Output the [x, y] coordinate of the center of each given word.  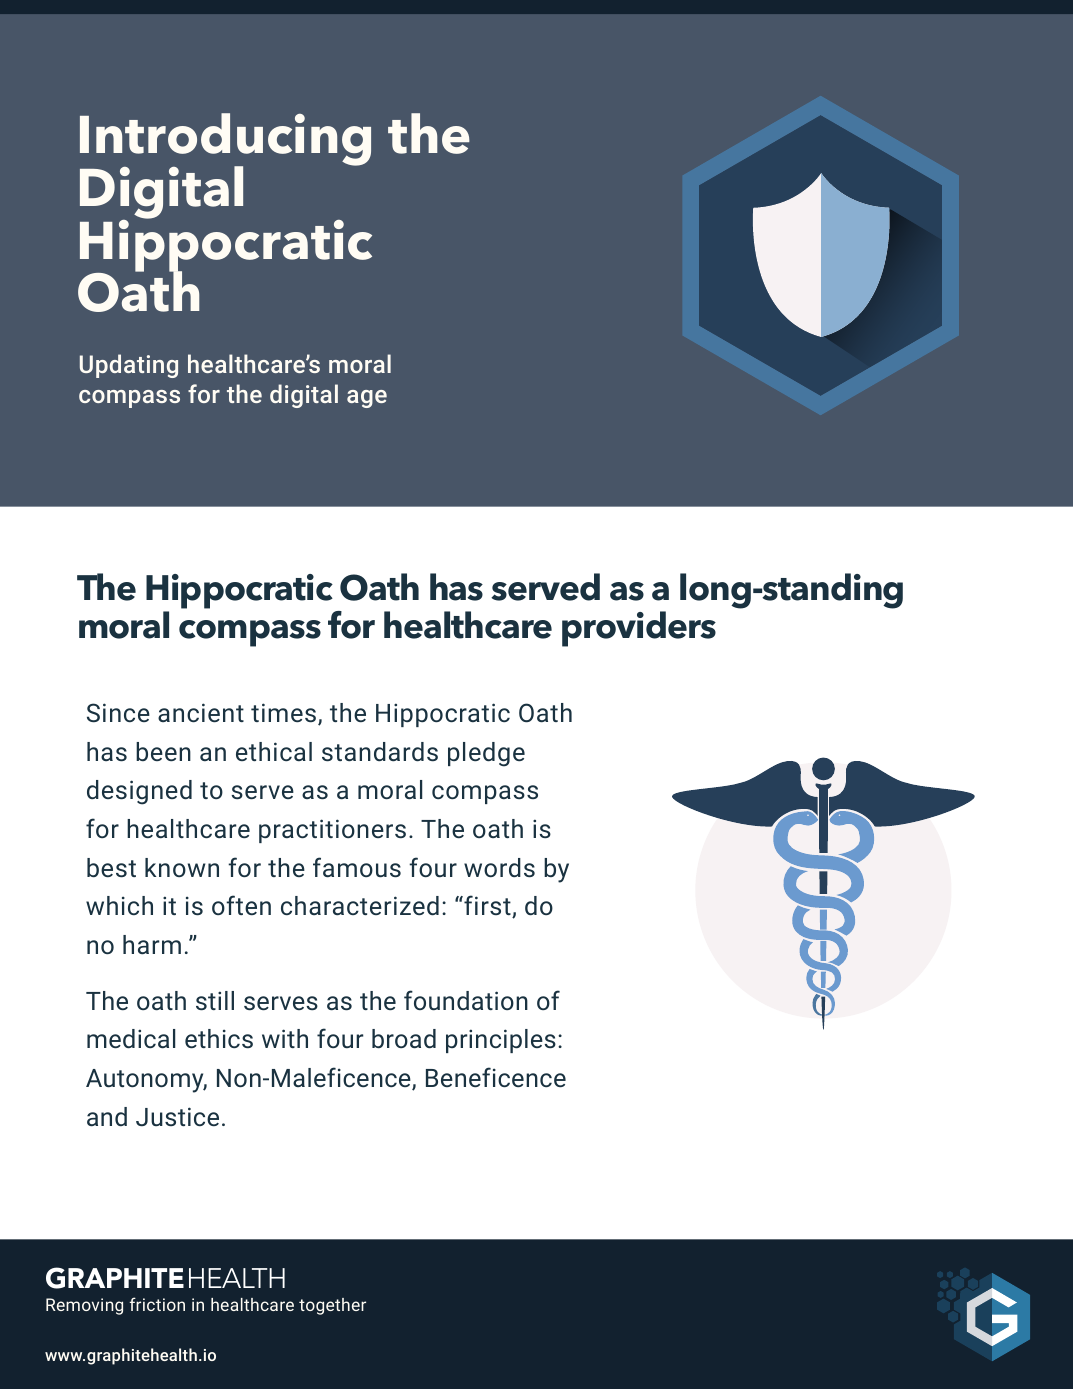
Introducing [225, 141]
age [367, 399]
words [499, 868]
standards [380, 752]
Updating [129, 366]
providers [639, 629]
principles [501, 1041]
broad [404, 1038]
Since [118, 712]
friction [157, 1304]
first [487, 906]
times [285, 714]
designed [139, 792]
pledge [486, 754]
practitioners [332, 831]
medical [131, 1038]
